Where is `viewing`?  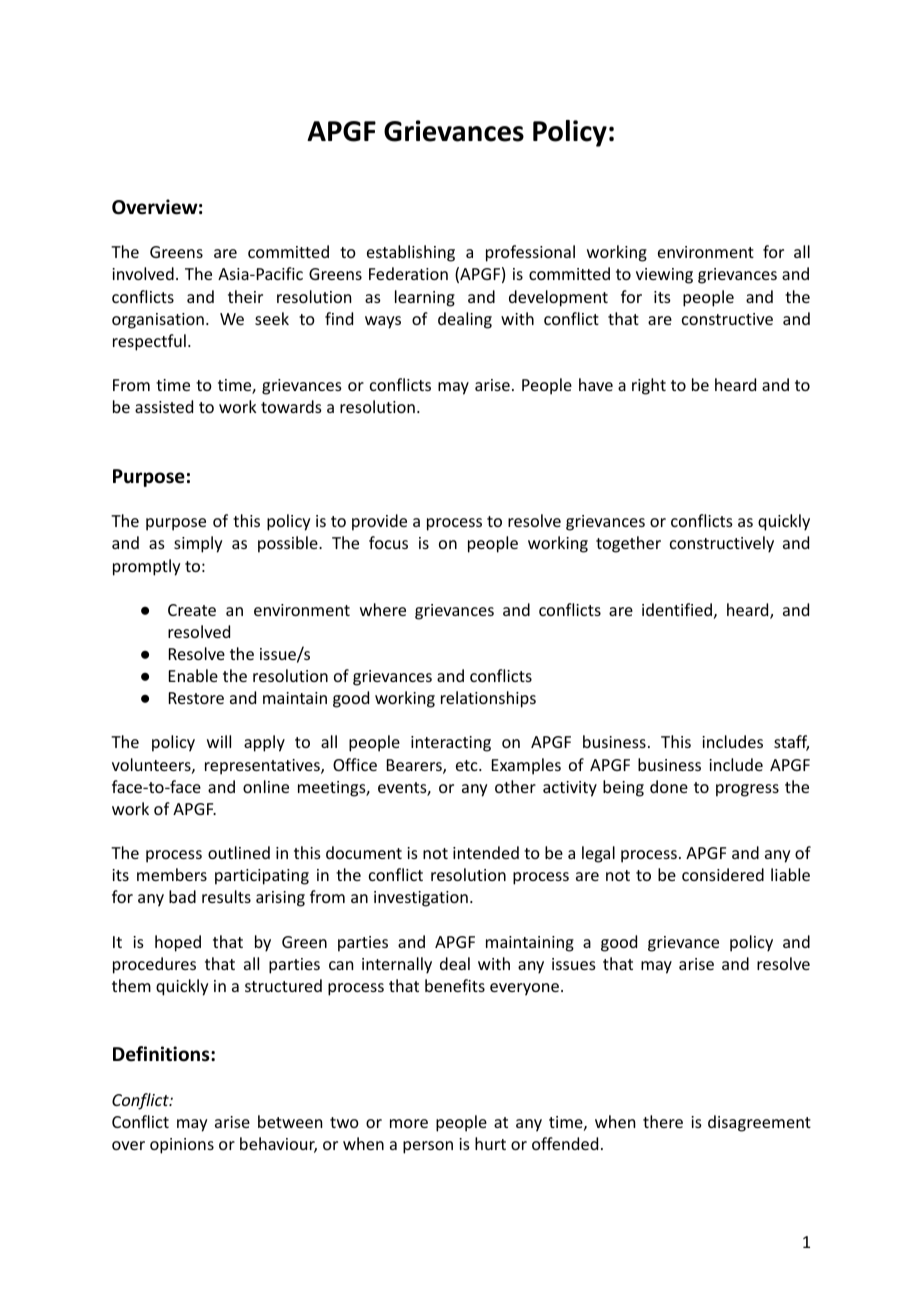 viewing is located at coordinates (664, 276).
